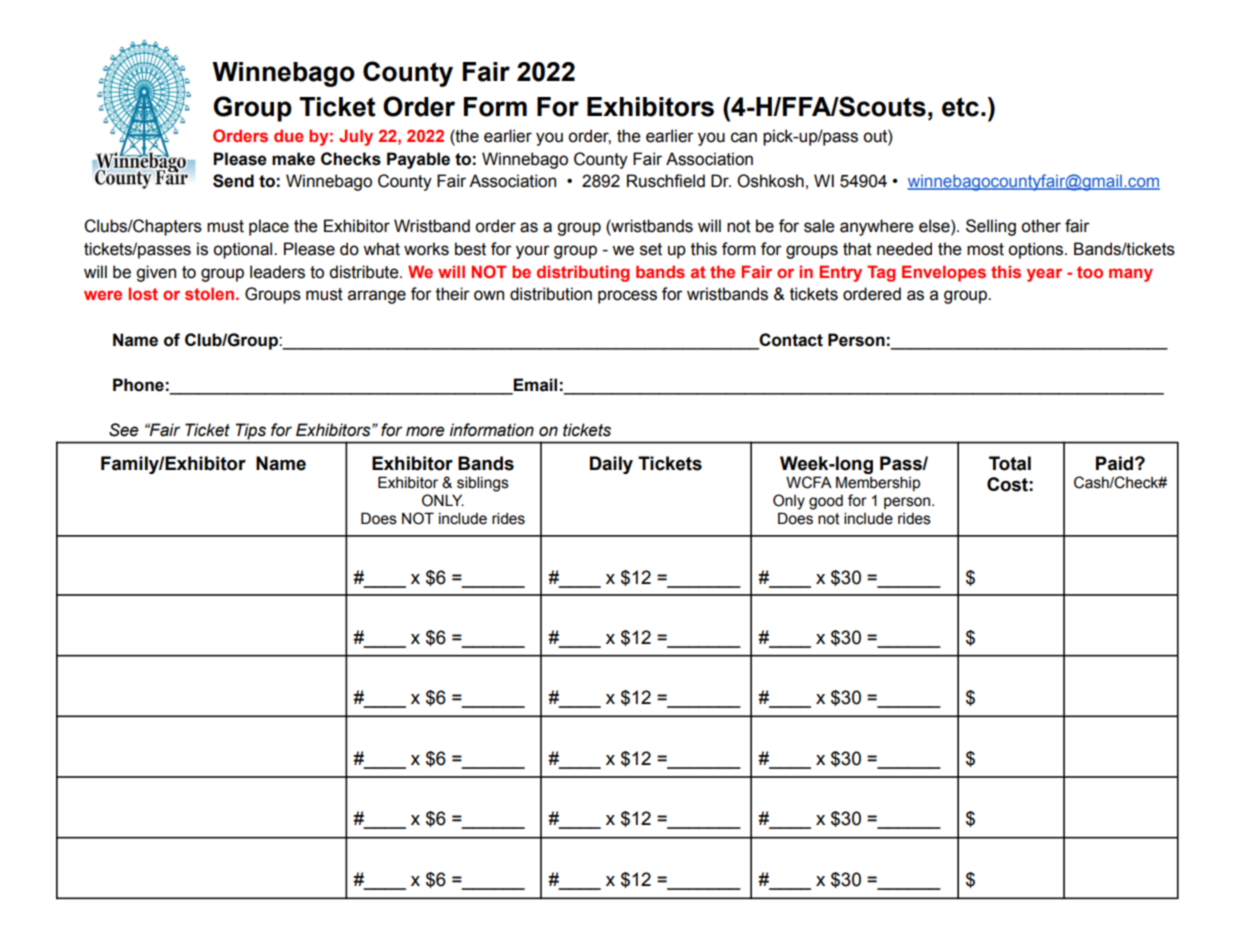 The height and width of the image is (952, 1233). What do you see at coordinates (277, 272) in the image?
I see `leaders` at bounding box center [277, 272].
